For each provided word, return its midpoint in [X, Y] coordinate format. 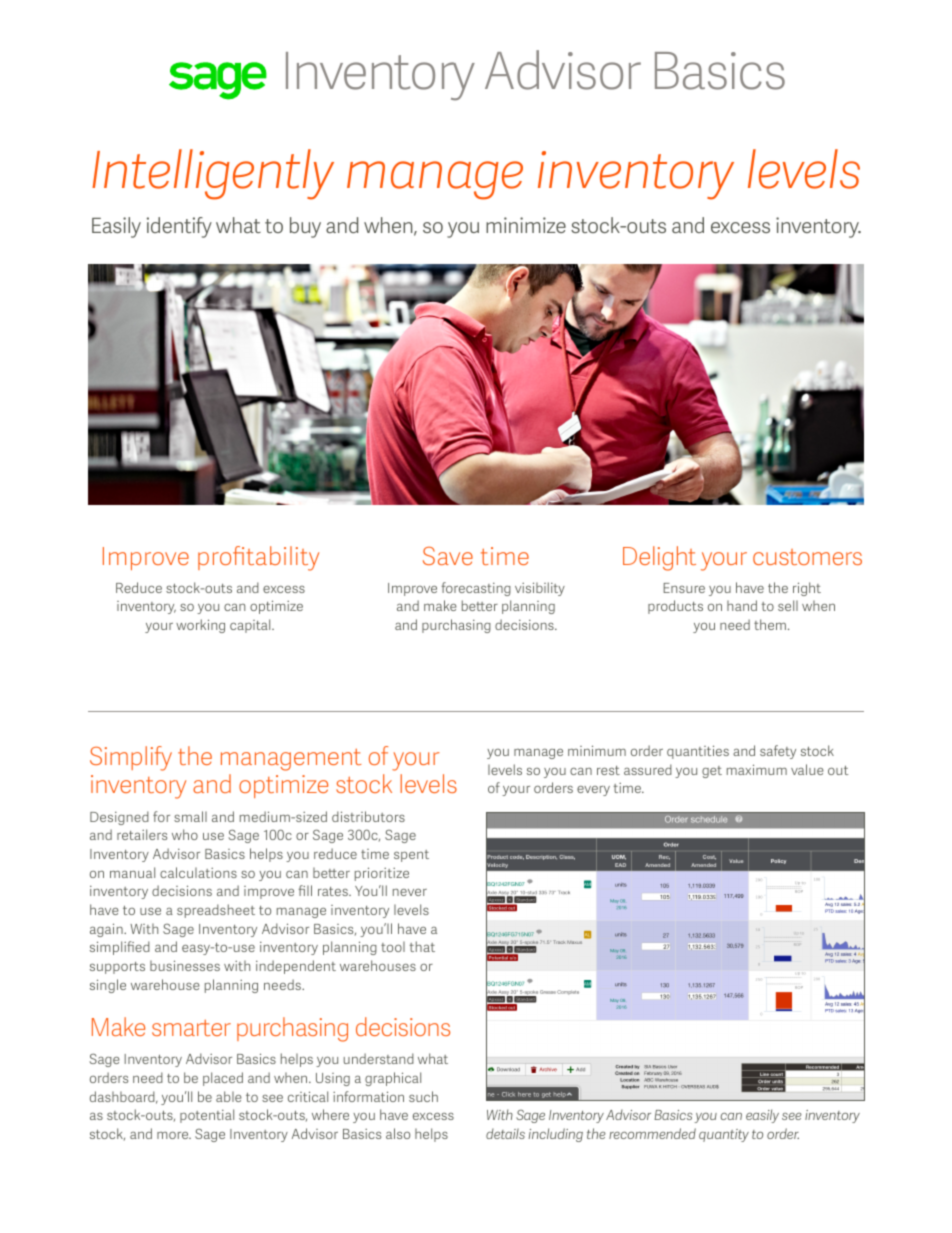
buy [305, 227]
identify [179, 227]
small [190, 816]
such [423, 1096]
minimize [526, 225]
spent [411, 856]
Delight [659, 558]
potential [207, 1116]
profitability [258, 558]
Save [448, 556]
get [712, 772]
